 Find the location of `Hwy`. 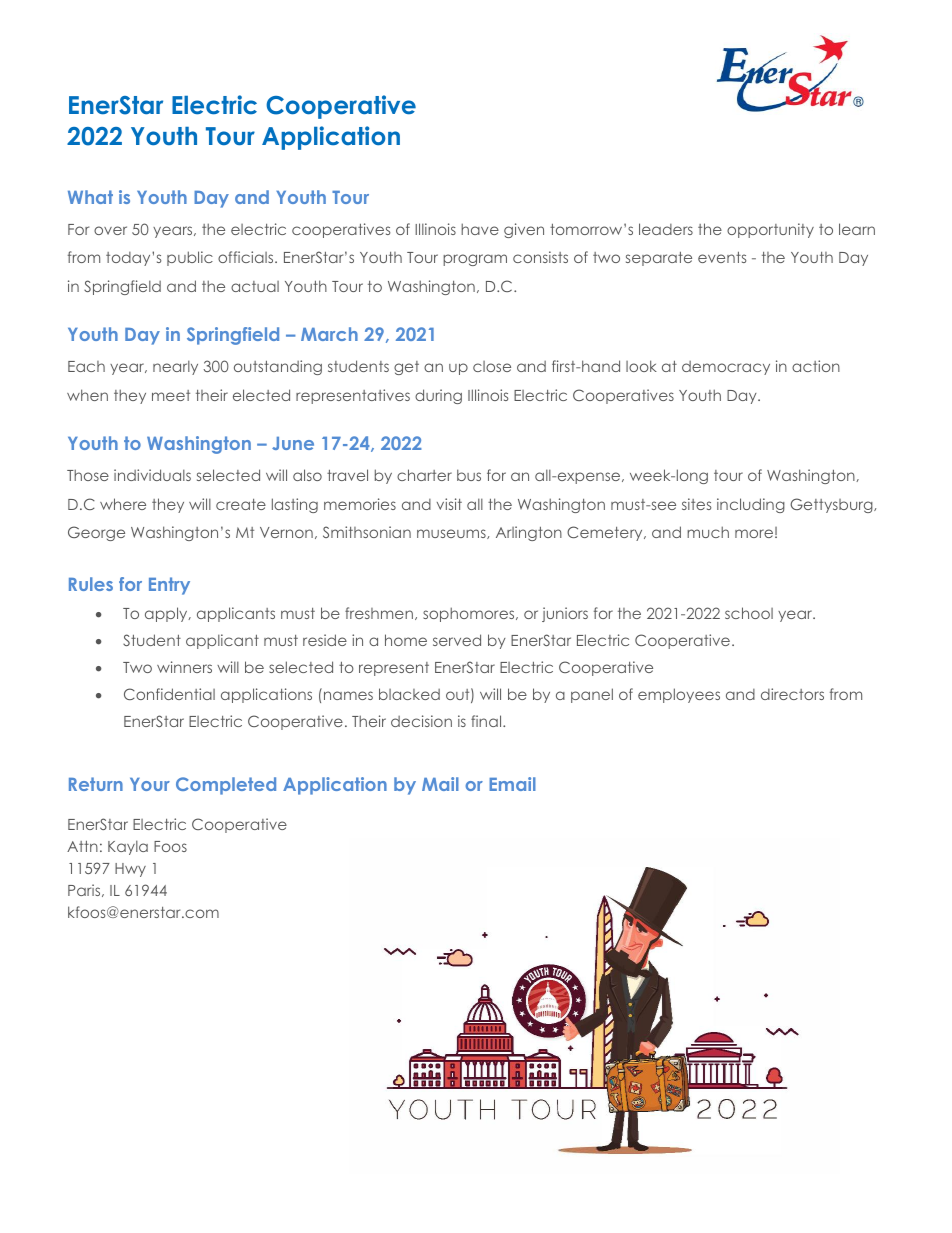

Hwy is located at coordinates (130, 870).
